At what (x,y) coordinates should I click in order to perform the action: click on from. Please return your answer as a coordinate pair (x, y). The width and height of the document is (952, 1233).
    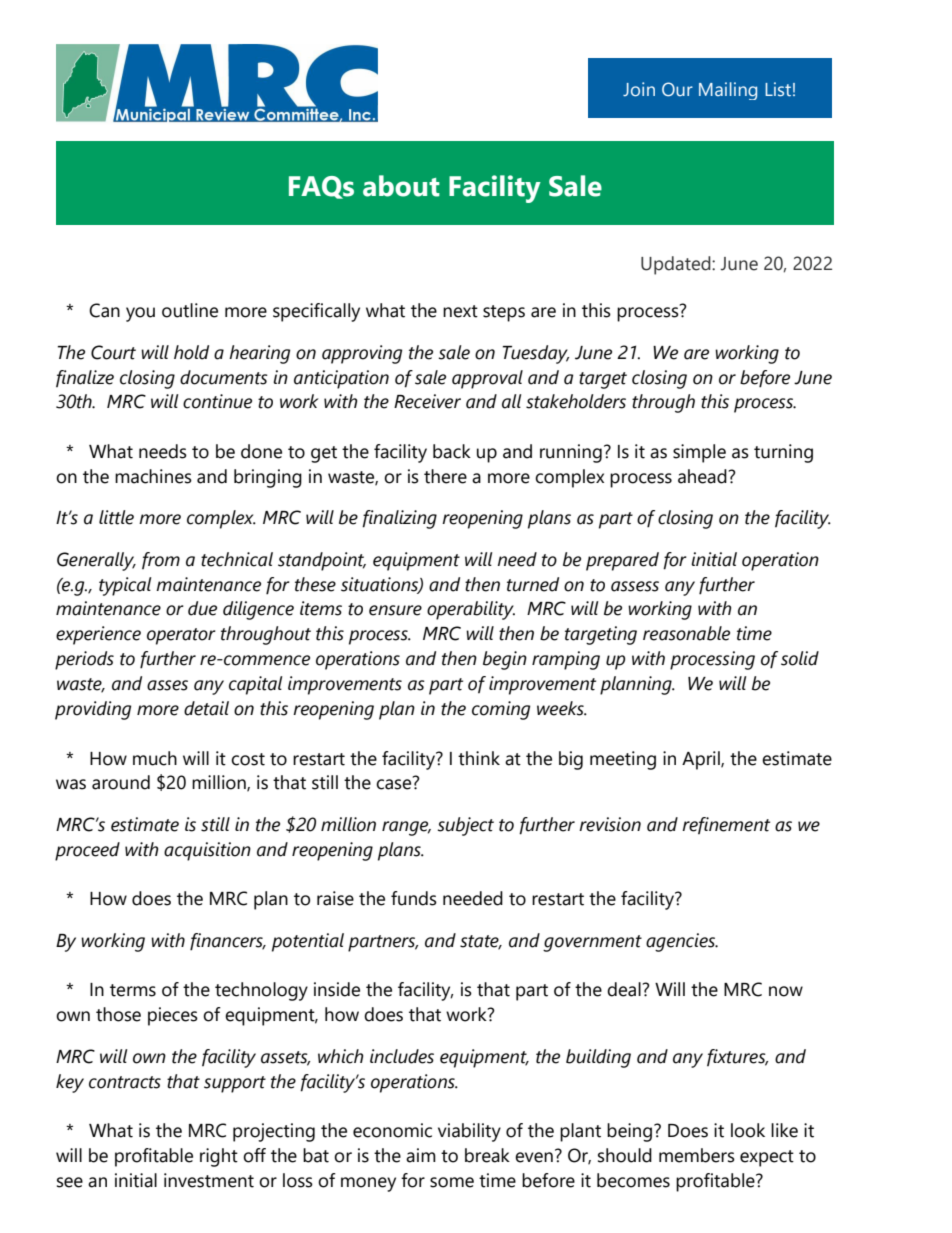
    Looking at the image, I should click on (161, 560).
